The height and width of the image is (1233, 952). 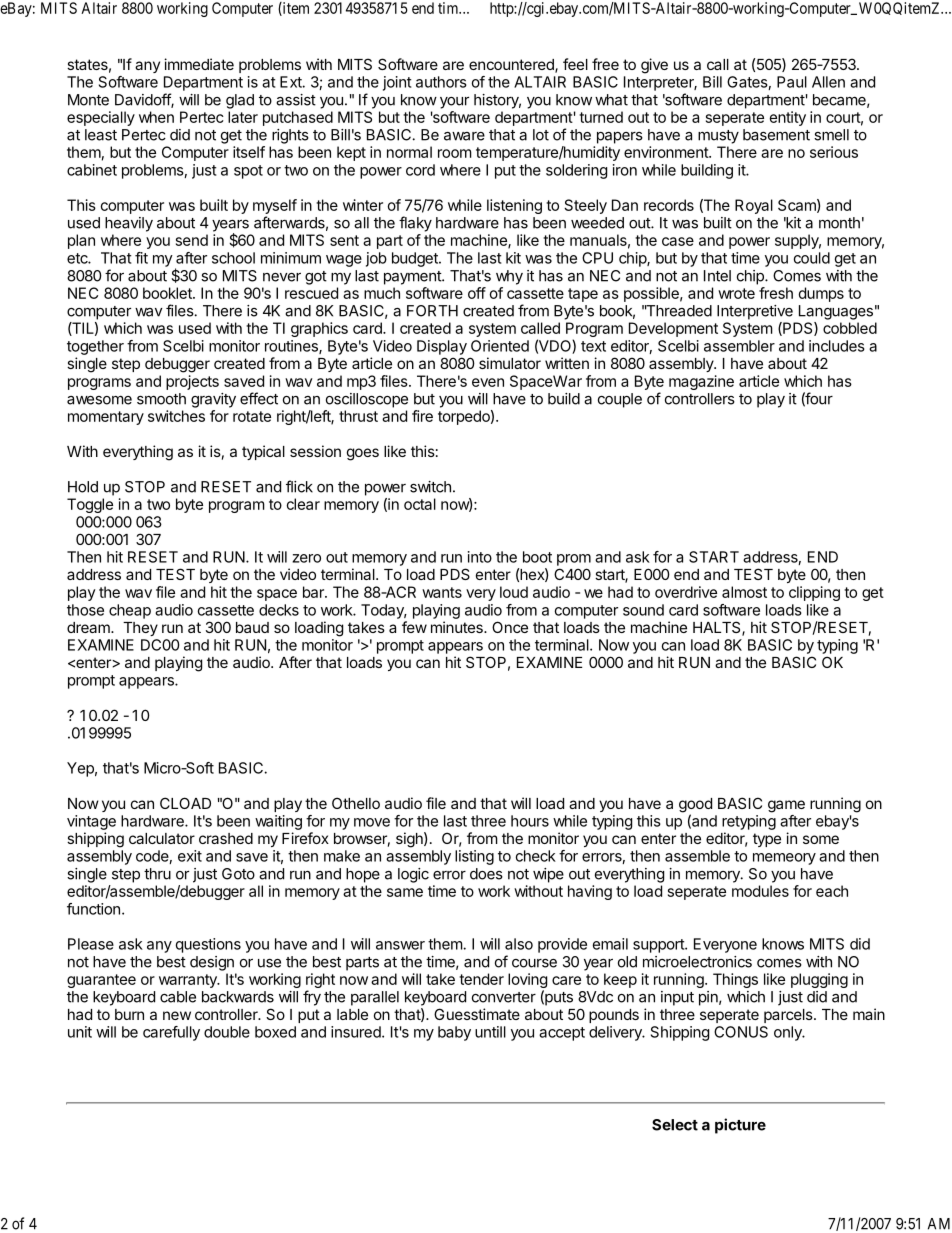 What do you see at coordinates (792, 82) in the image?
I see `Paul` at bounding box center [792, 82].
